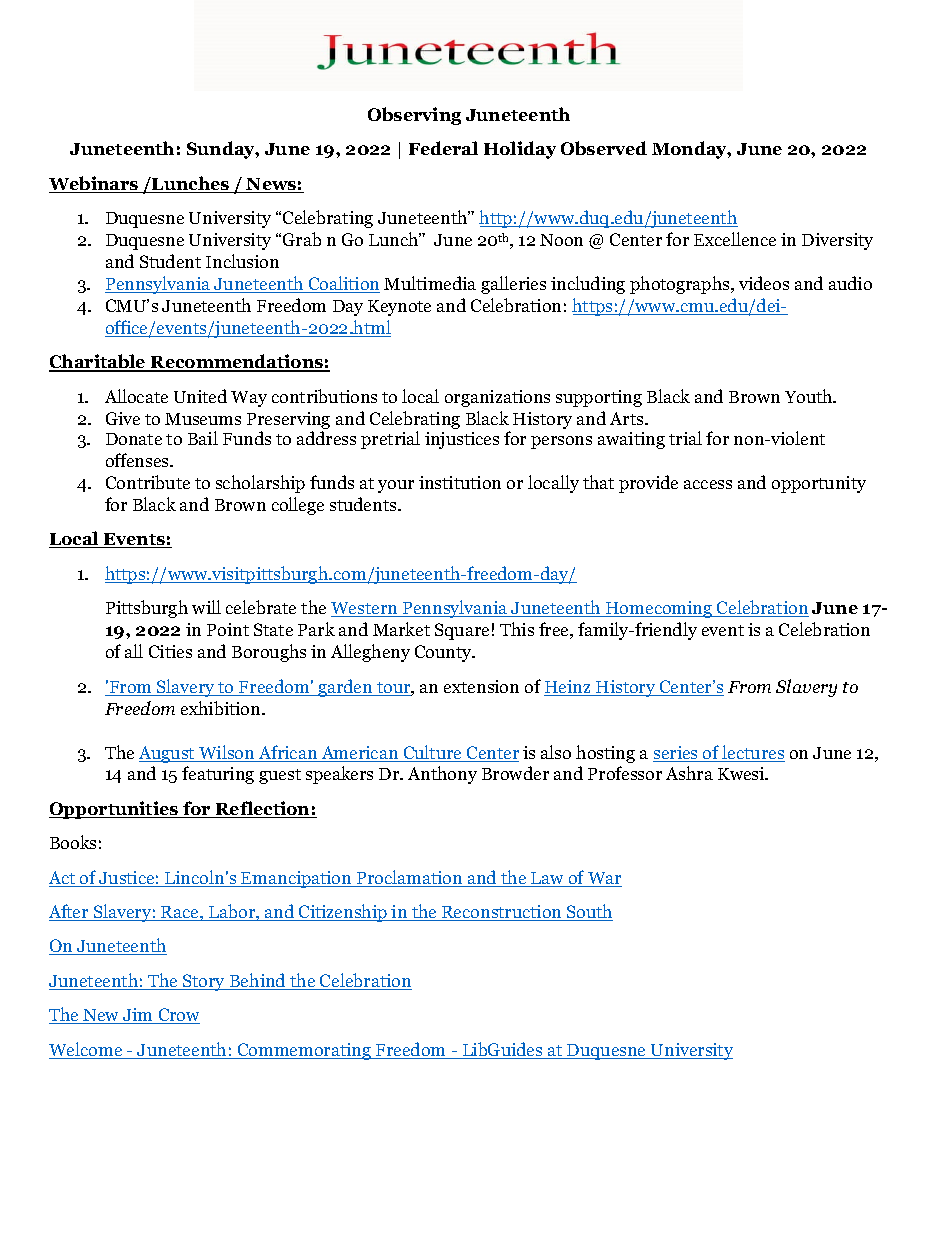  Describe the element at coordinates (136, 396) in the screenshot. I see `Allocate` at that location.
